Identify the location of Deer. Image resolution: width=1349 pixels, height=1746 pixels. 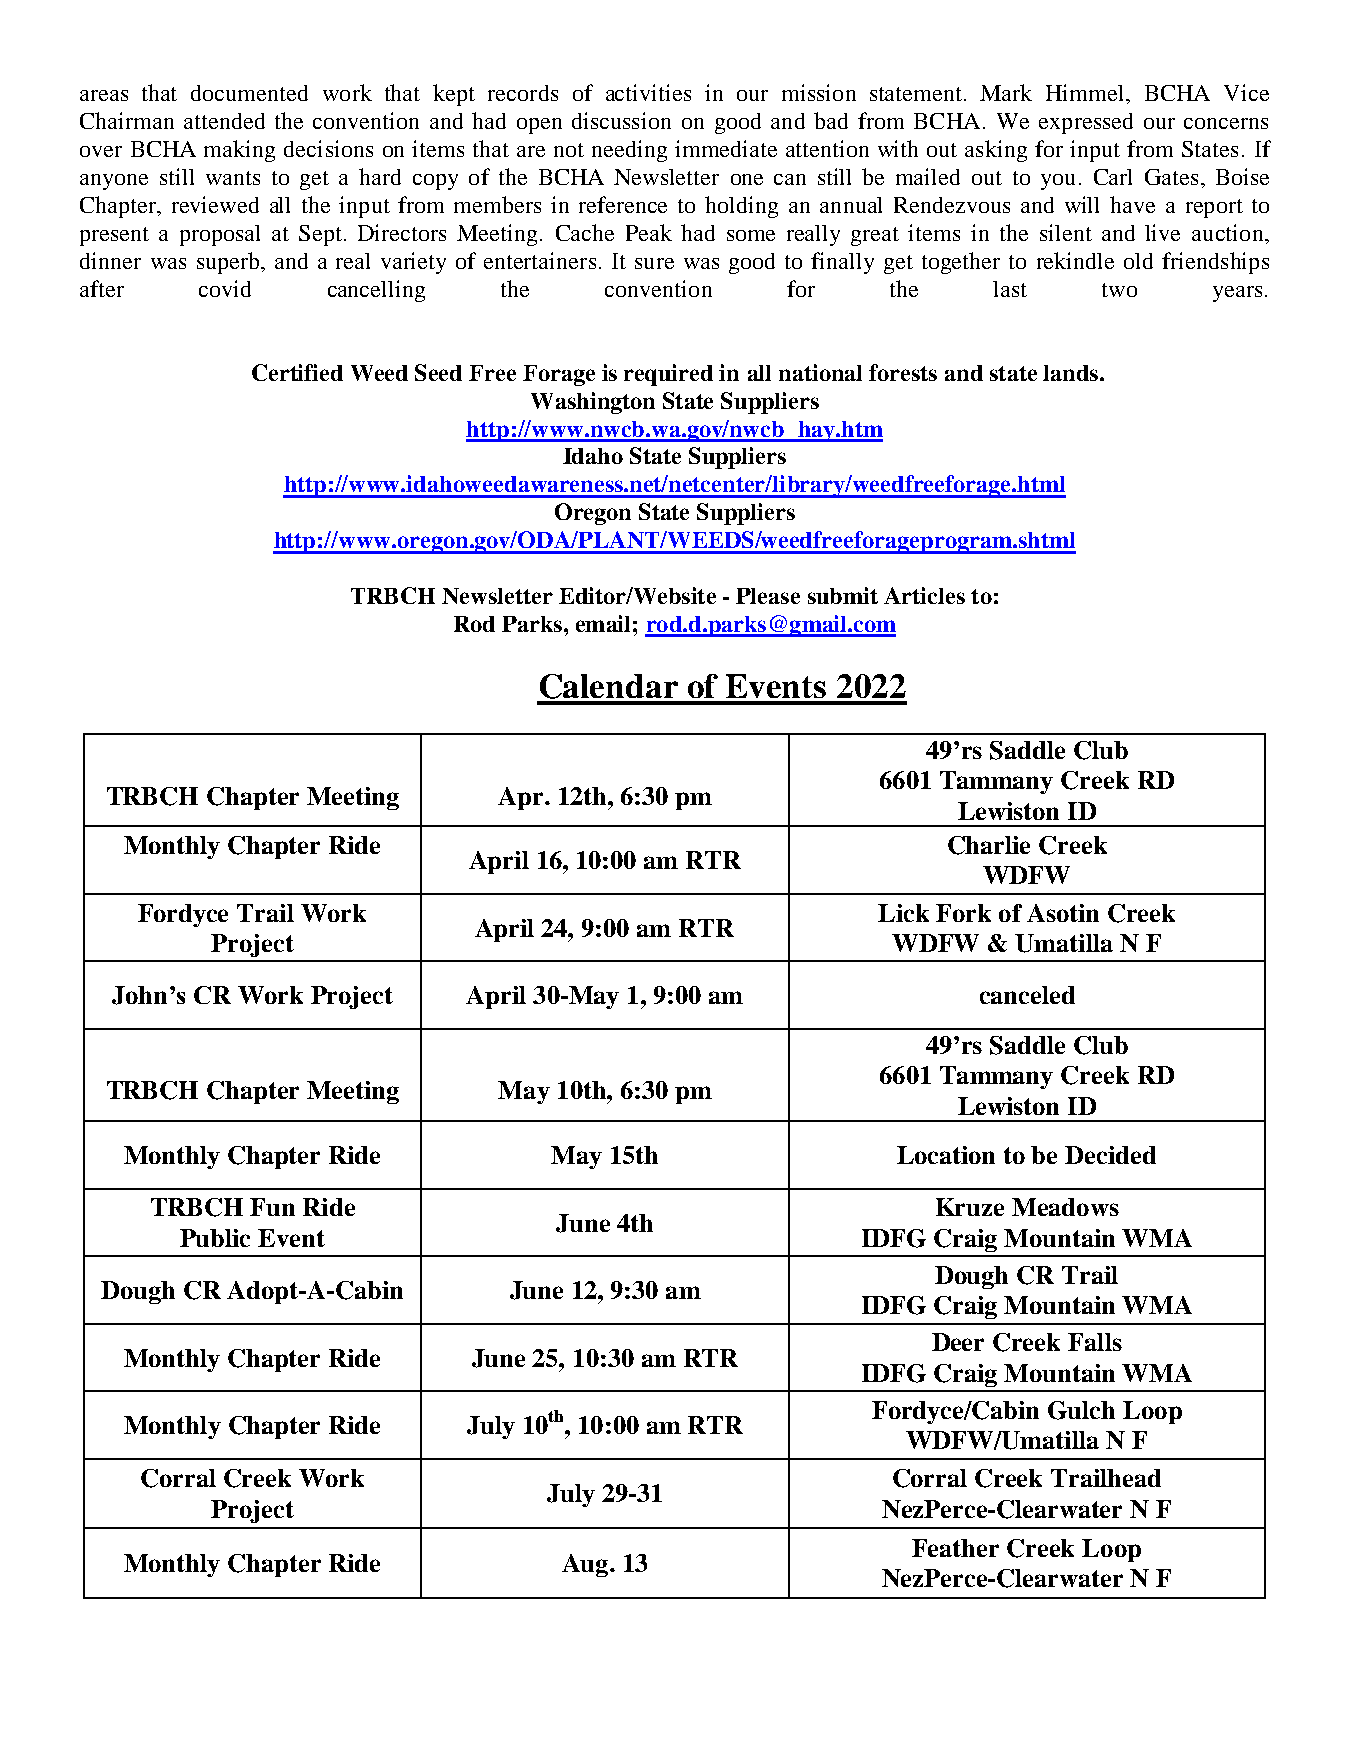
(958, 1342).
